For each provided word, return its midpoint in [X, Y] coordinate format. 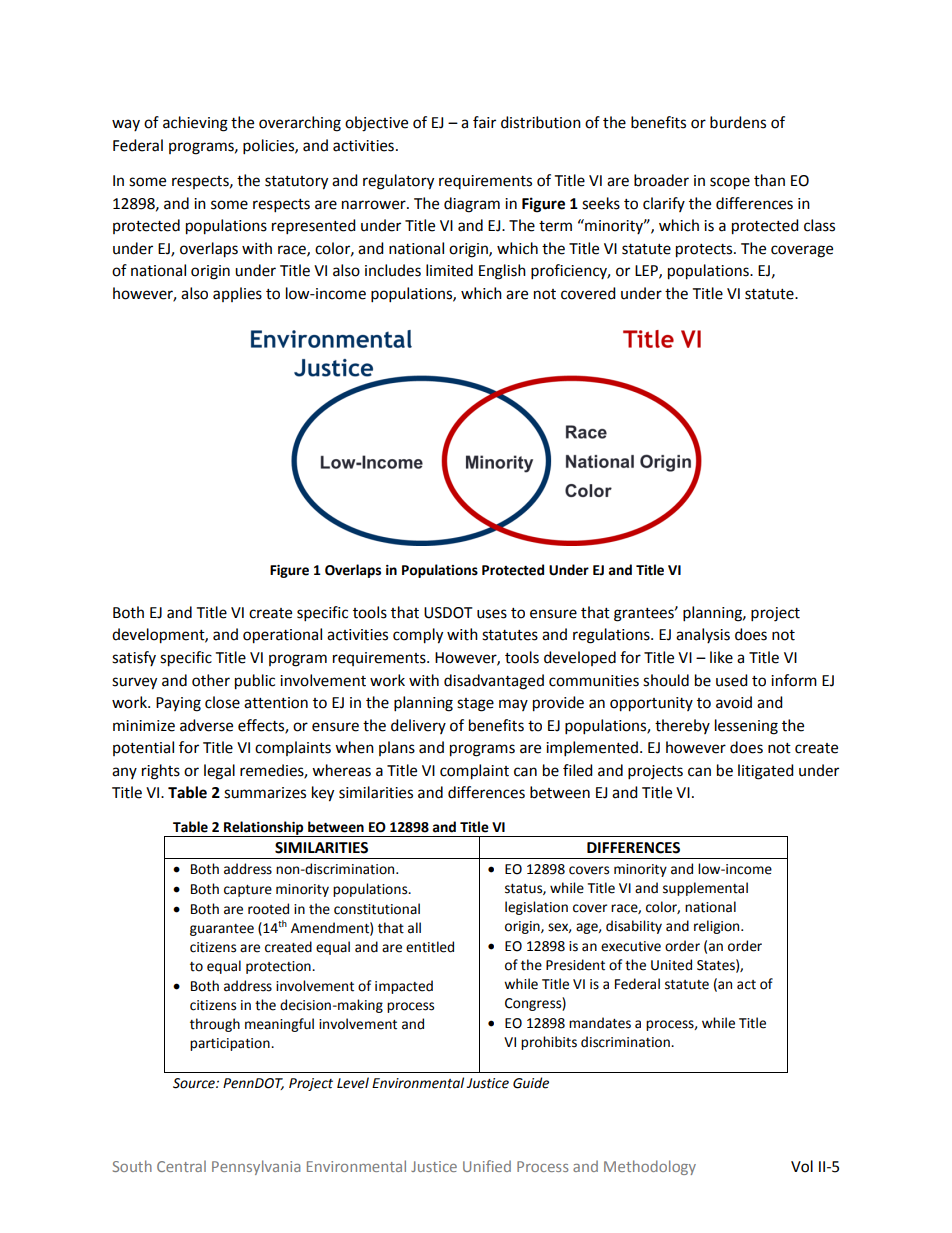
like [721, 657]
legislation [536, 908]
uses [492, 614]
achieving [195, 124]
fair [484, 122]
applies [237, 294]
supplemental [705, 889]
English [502, 272]
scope [730, 183]
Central [181, 1166]
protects [705, 251]
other [211, 680]
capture [248, 891]
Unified [487, 1166]
